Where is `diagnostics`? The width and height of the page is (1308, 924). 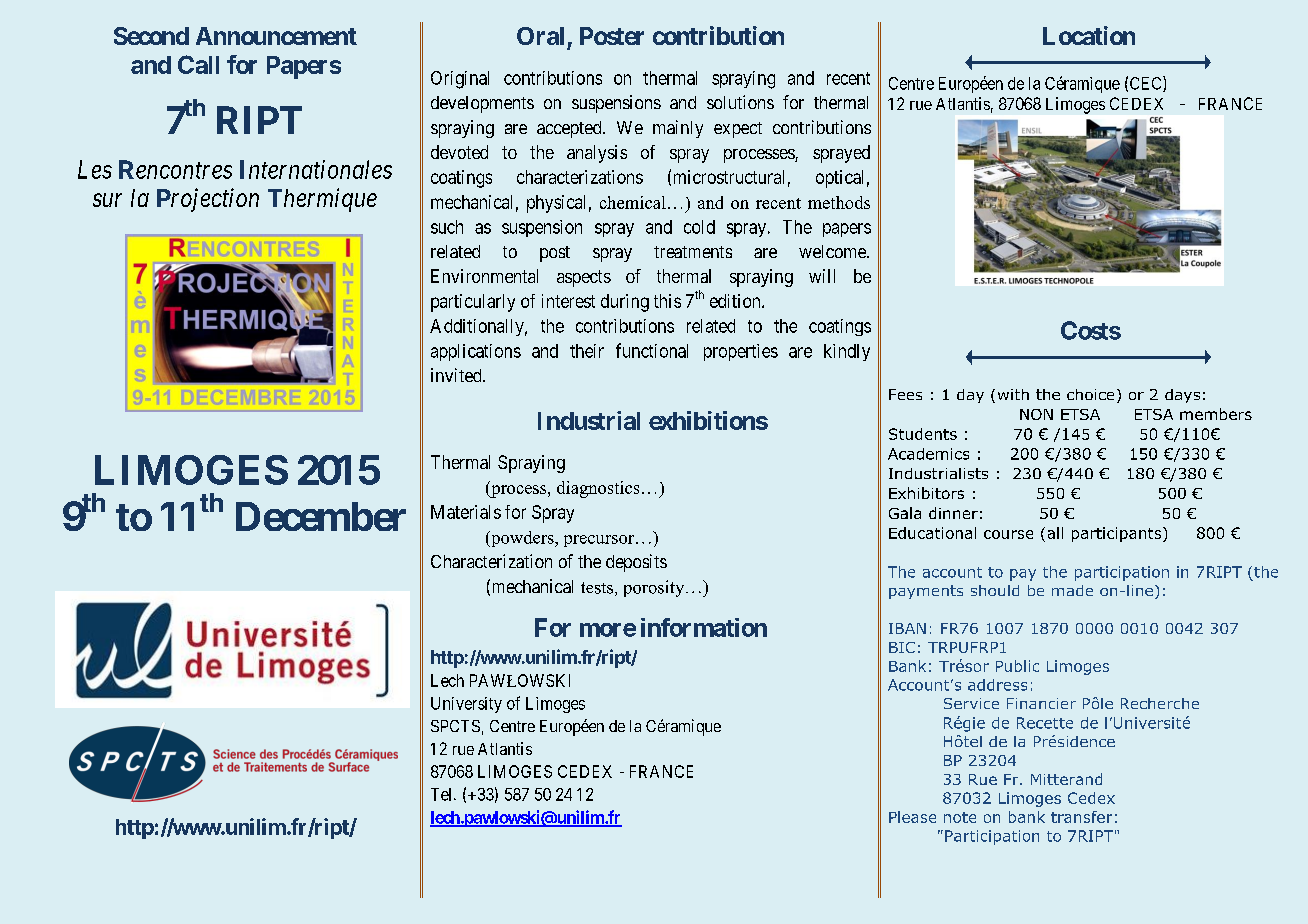 diagnostics is located at coordinates (598, 489).
